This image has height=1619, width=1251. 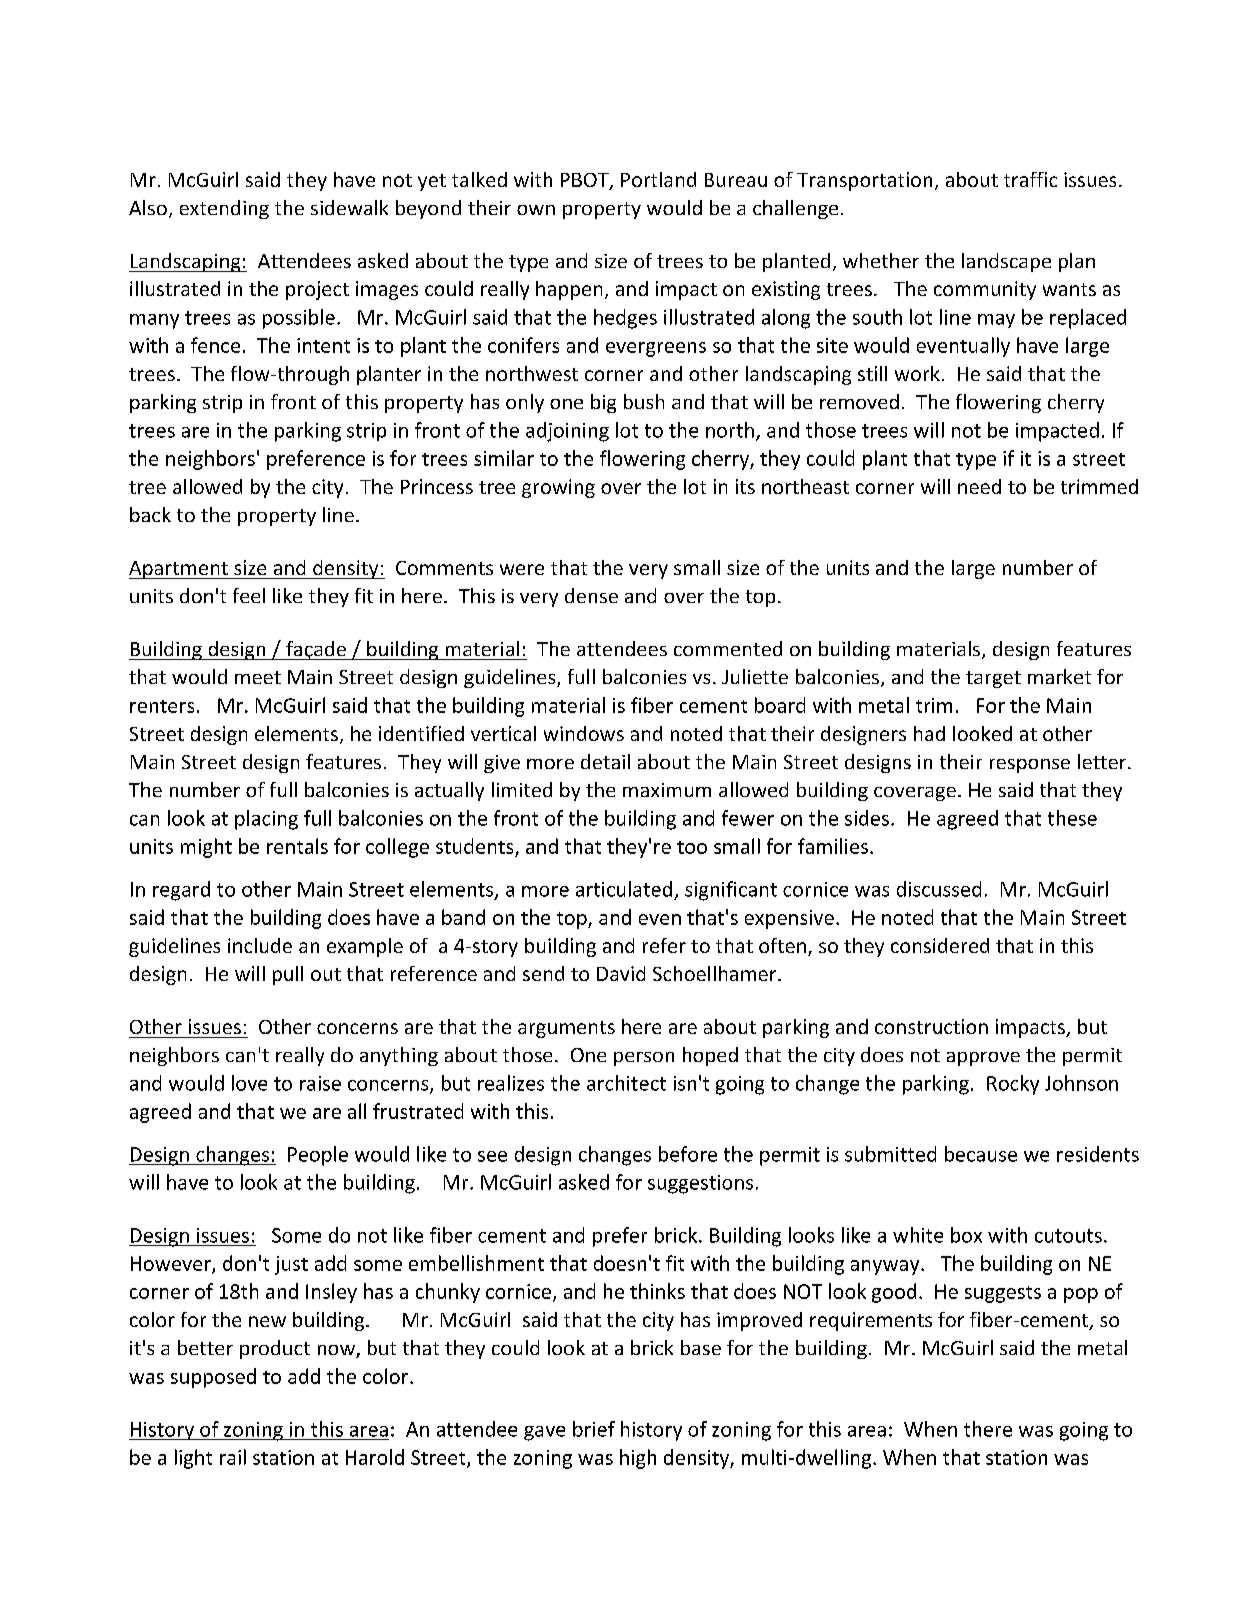 I want to click on construction, so click(x=931, y=1026).
